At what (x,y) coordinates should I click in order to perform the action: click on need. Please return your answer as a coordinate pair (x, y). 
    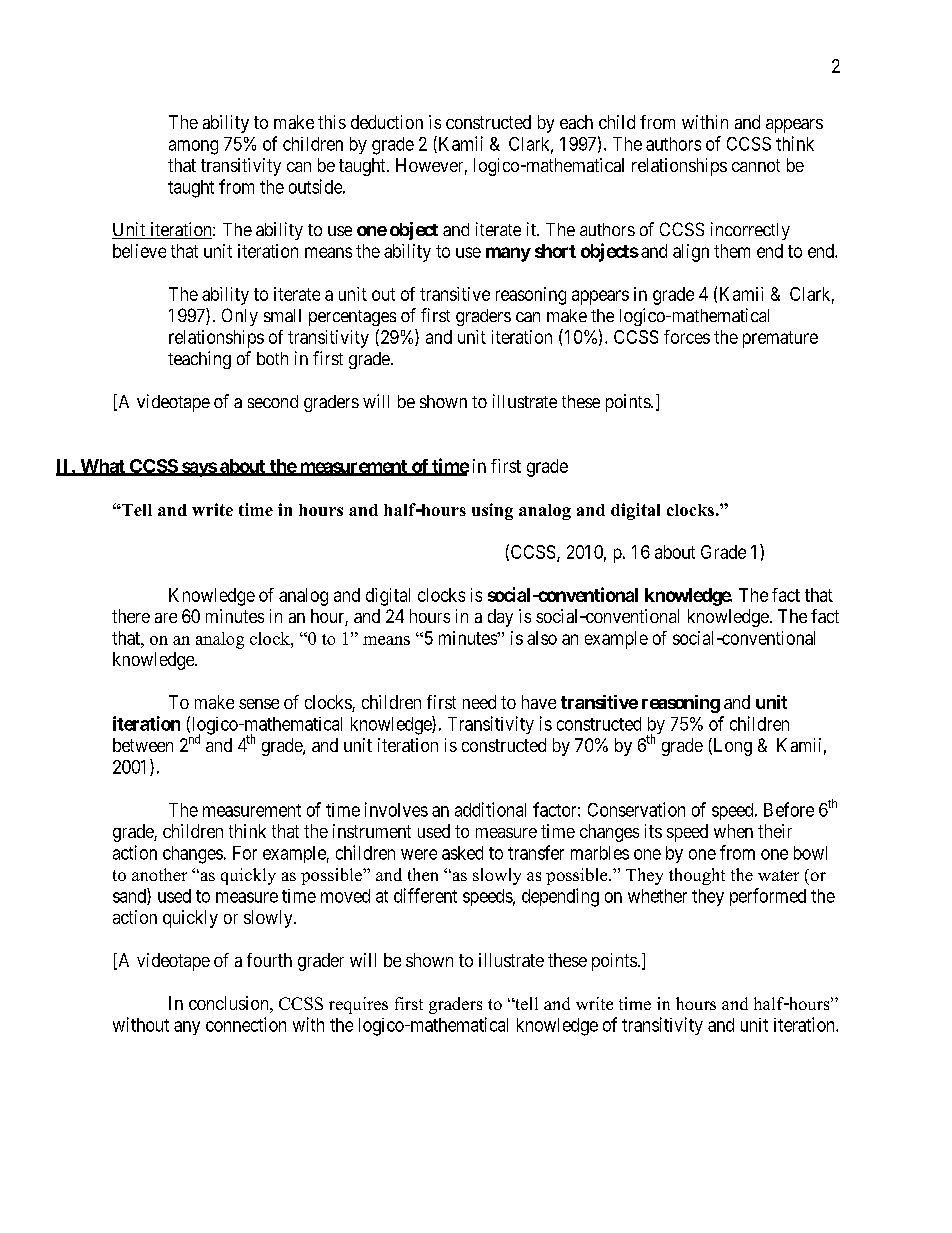
    Looking at the image, I should click on (479, 702).
